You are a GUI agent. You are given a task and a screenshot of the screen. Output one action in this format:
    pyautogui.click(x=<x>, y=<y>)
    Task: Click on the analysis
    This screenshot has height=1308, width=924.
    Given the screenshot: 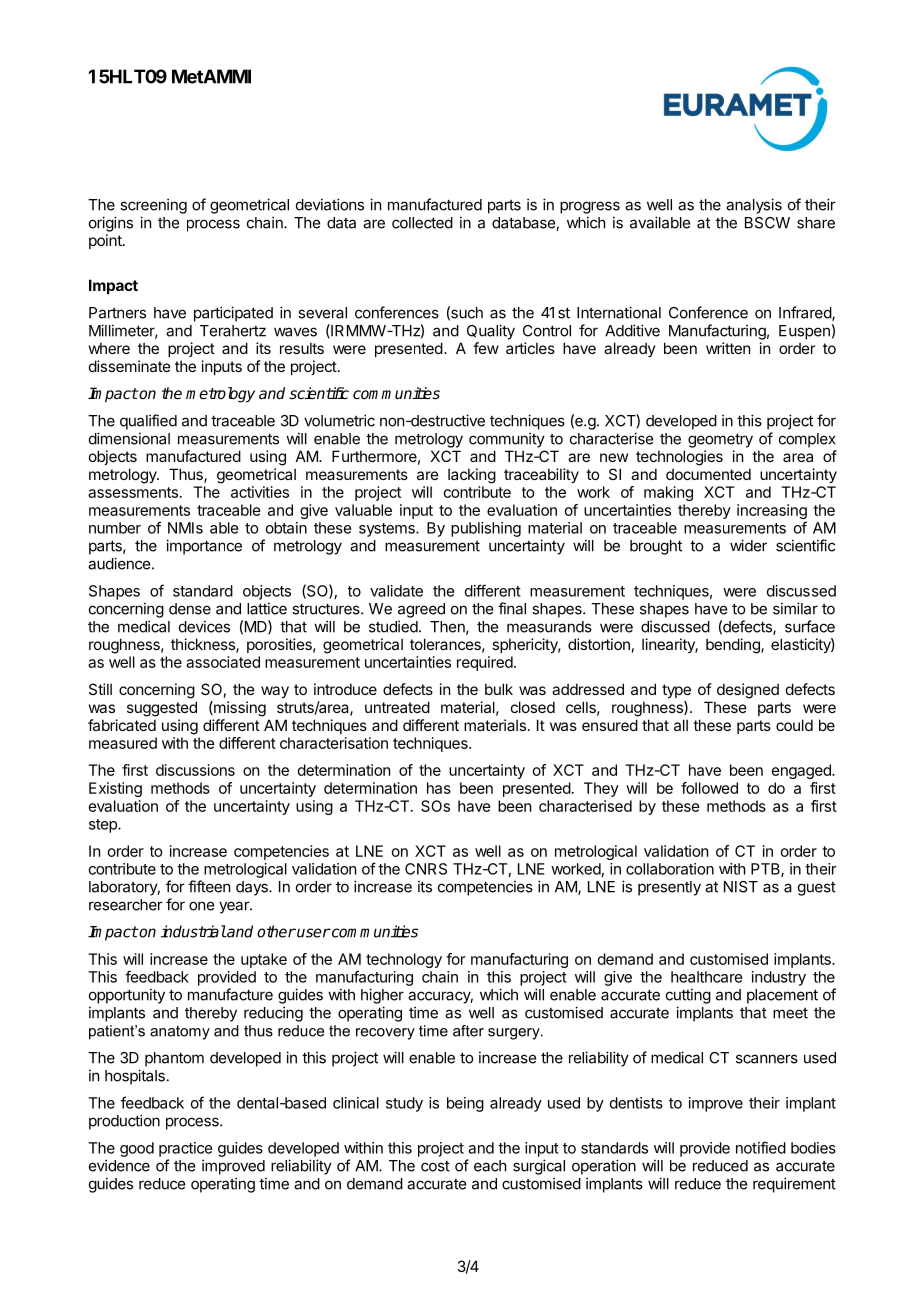 What is the action you would take?
    pyautogui.click(x=754, y=206)
